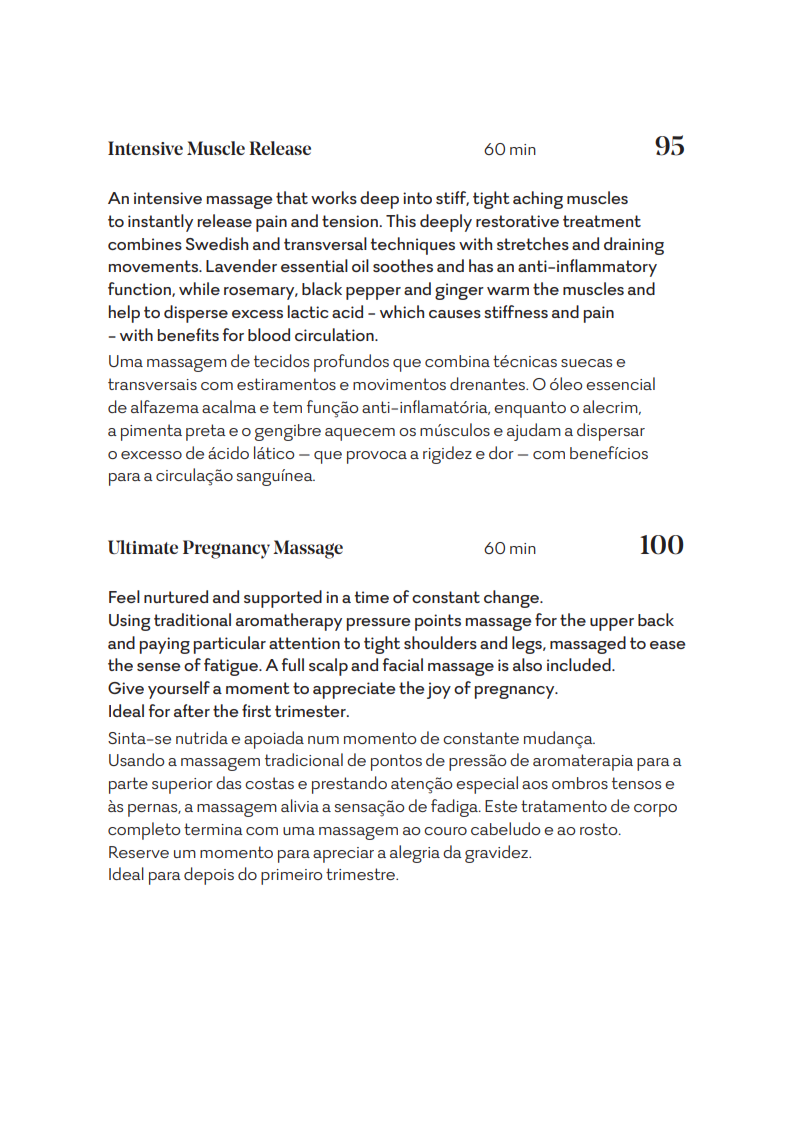  Describe the element at coordinates (602, 221) in the document. I see `treatment` at that location.
